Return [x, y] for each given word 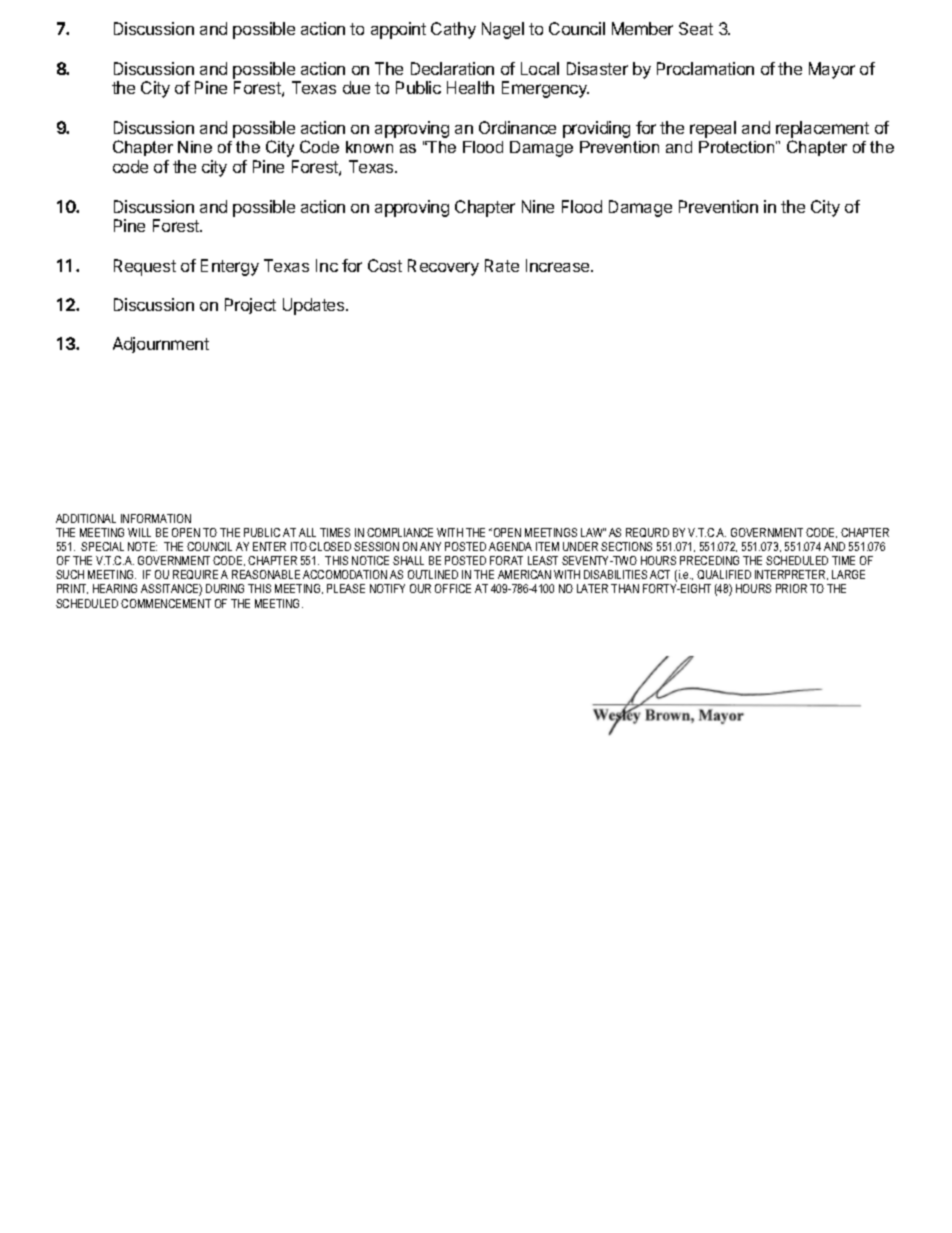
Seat [696, 28]
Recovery [443, 267]
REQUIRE [195, 574]
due [356, 87]
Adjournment [161, 345]
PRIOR [791, 588]
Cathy [453, 30]
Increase [559, 265]
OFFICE [453, 588]
